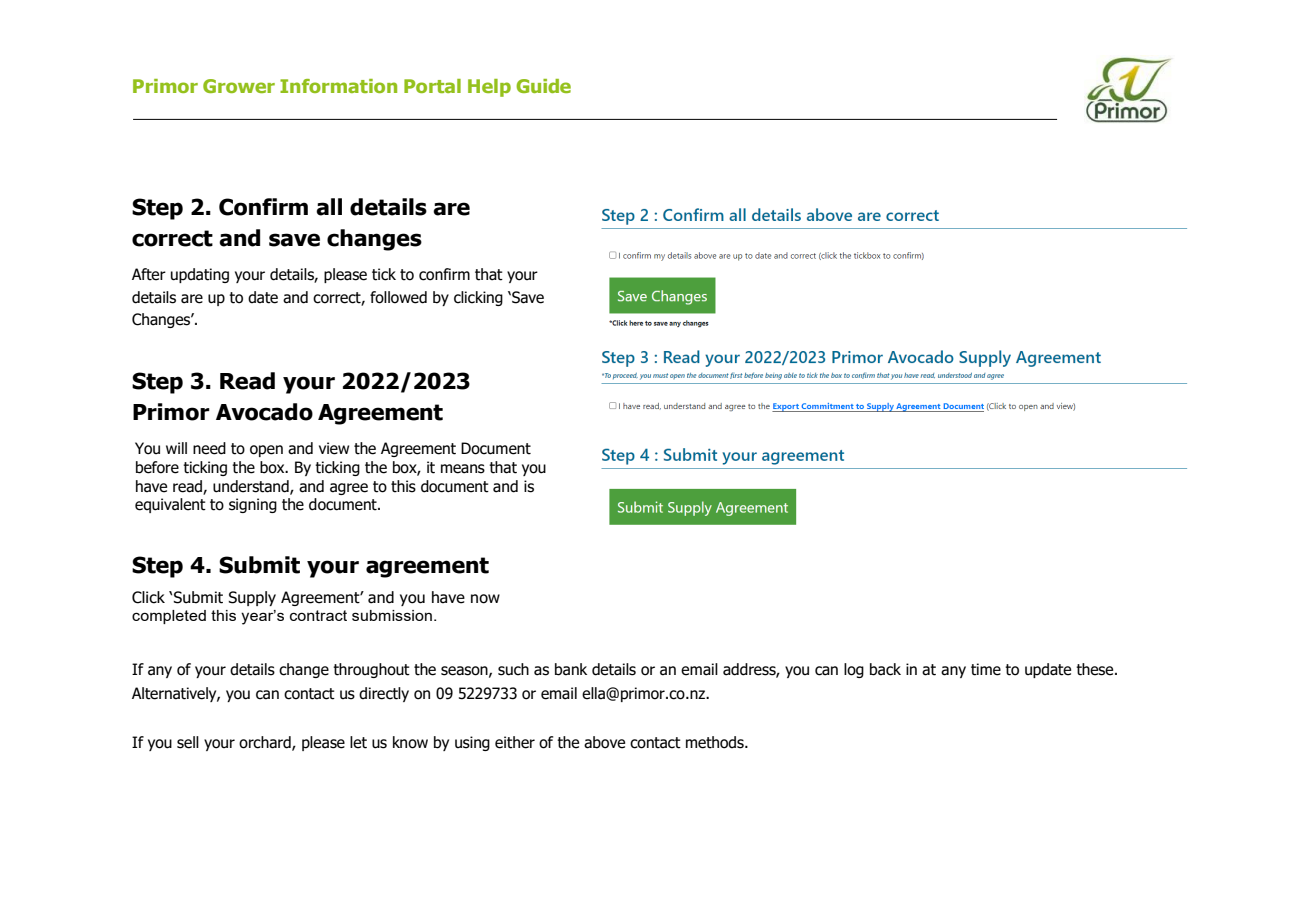  What do you see at coordinates (986, 669) in the screenshot?
I see `time` at bounding box center [986, 669].
